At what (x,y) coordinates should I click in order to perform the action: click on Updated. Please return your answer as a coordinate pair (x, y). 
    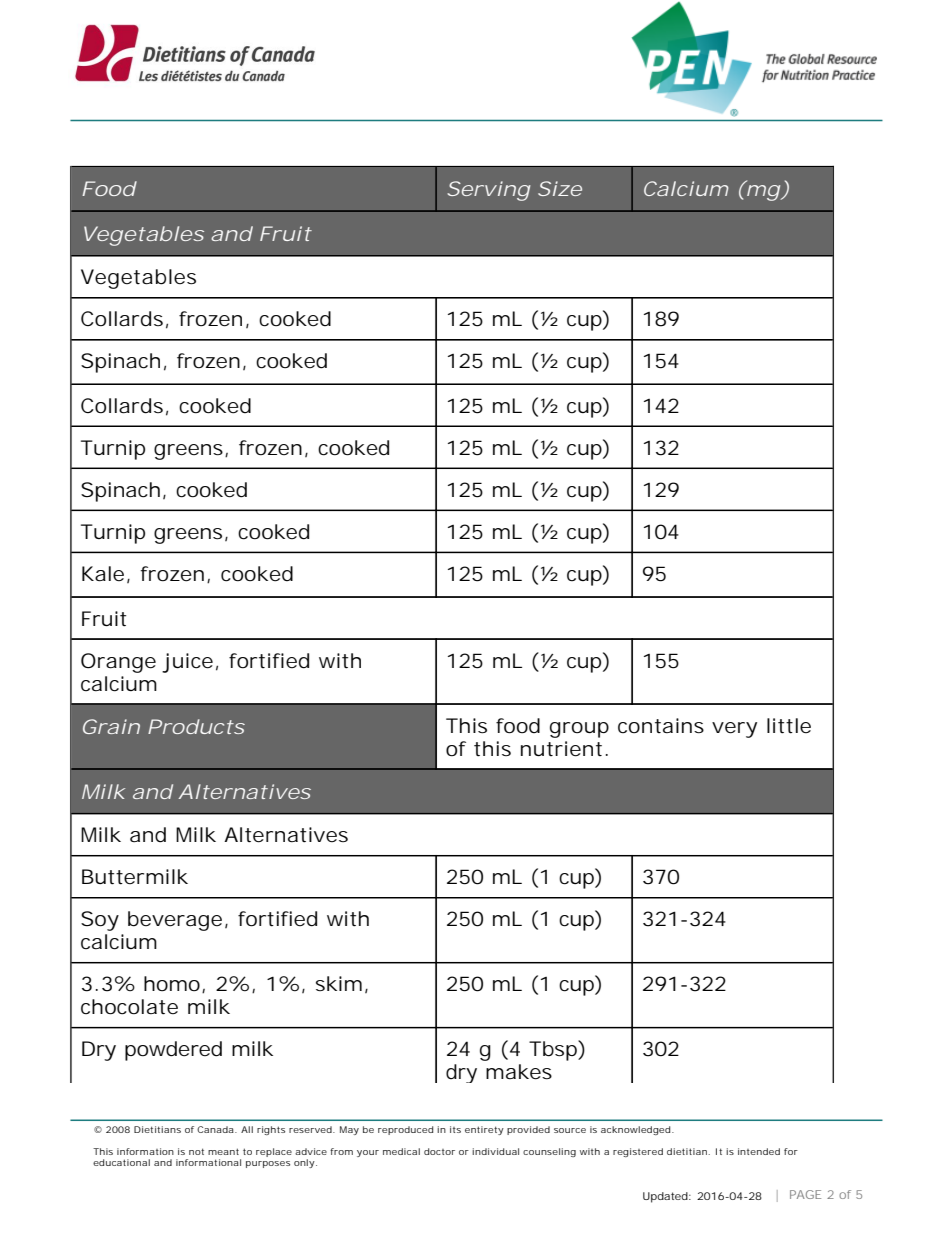
    Looking at the image, I should click on (666, 1197).
